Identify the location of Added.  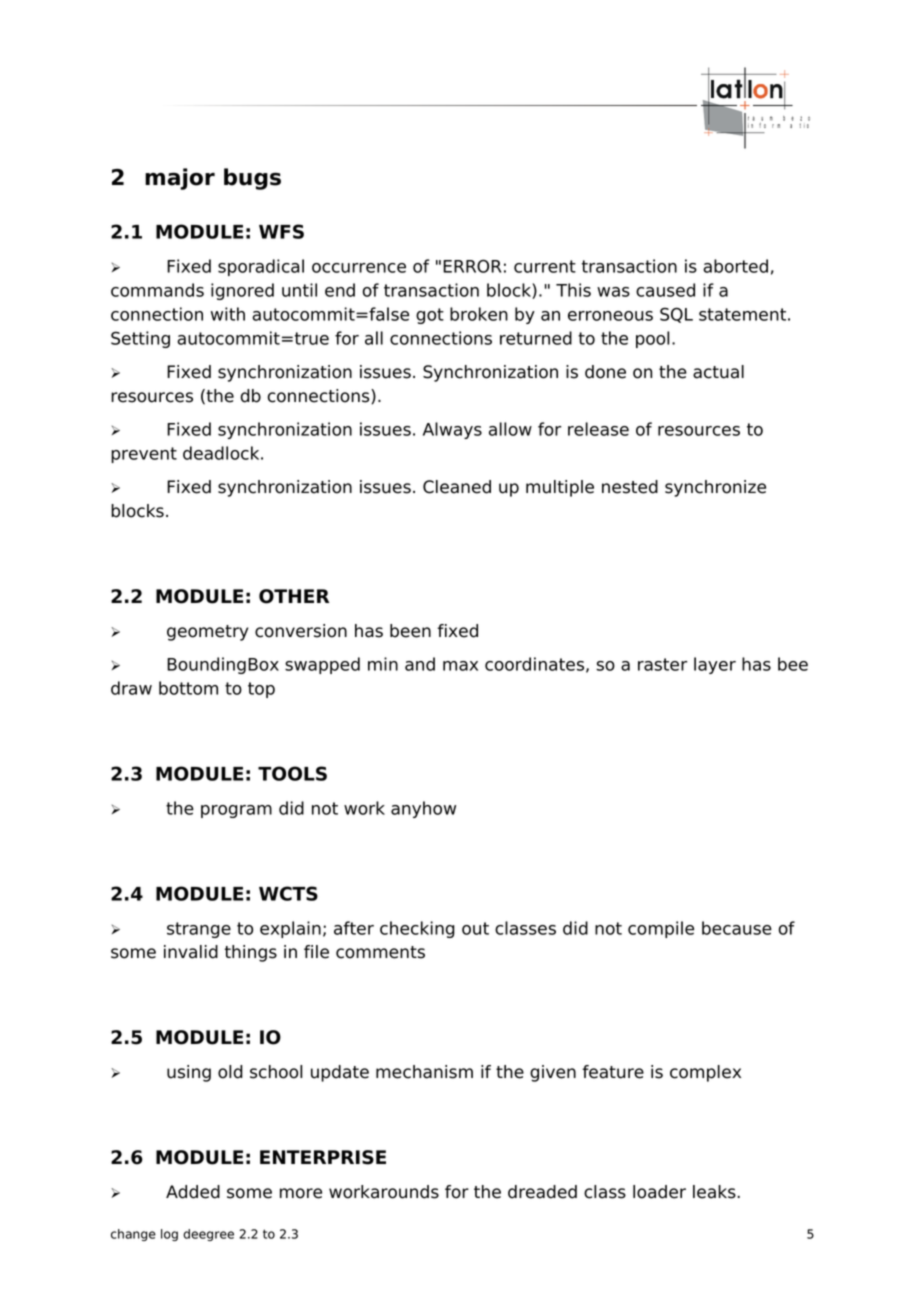
(193, 1192).
